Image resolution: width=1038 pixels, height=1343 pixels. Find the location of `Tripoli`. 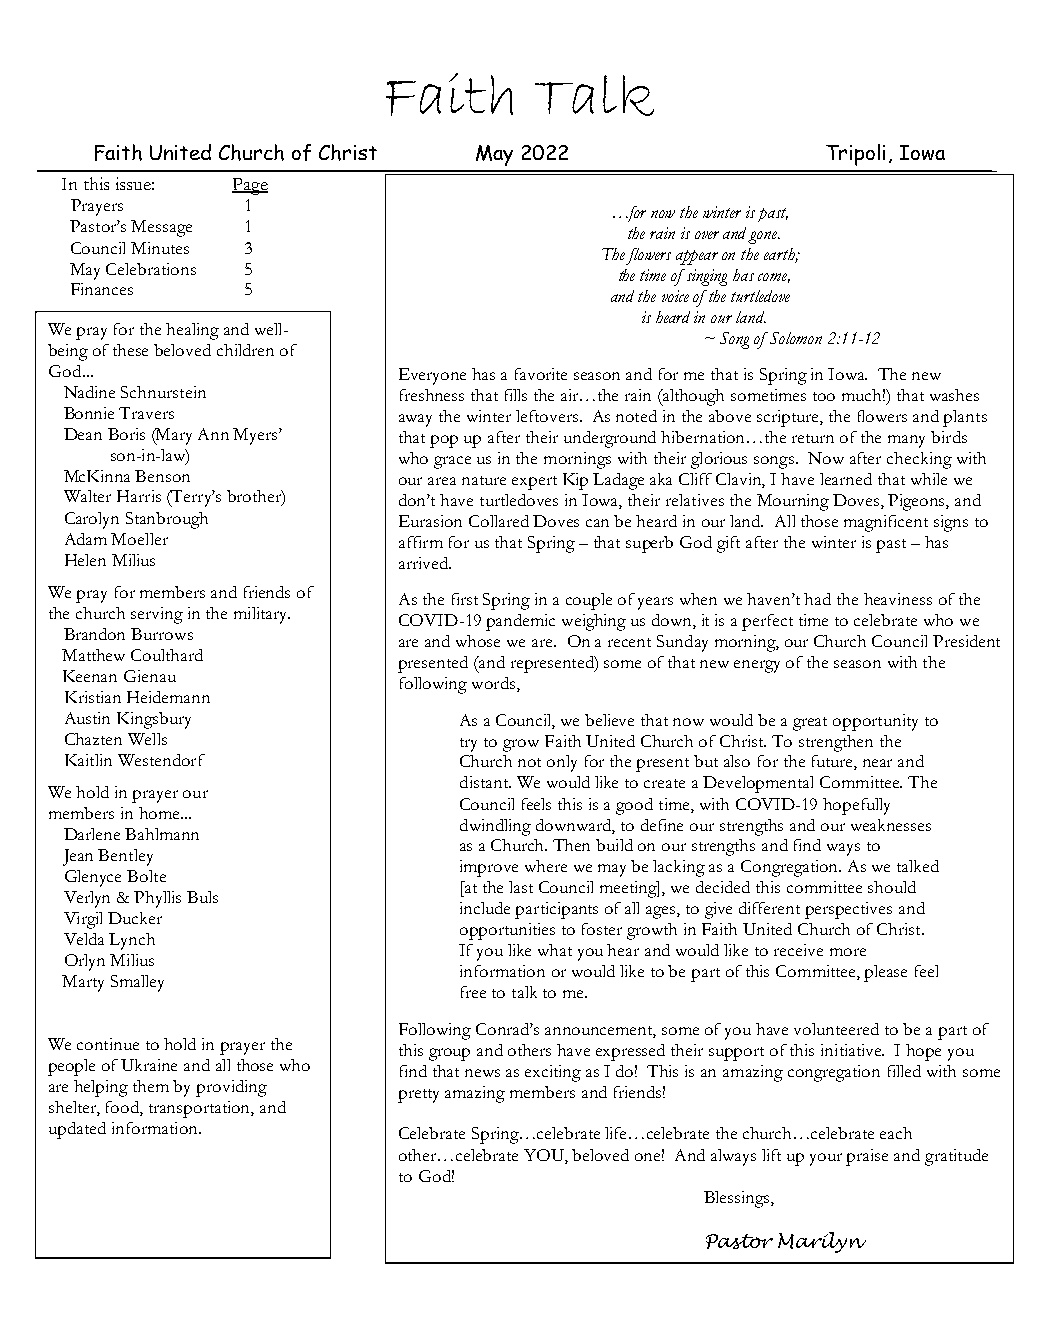

Tripoli is located at coordinates (855, 155).
